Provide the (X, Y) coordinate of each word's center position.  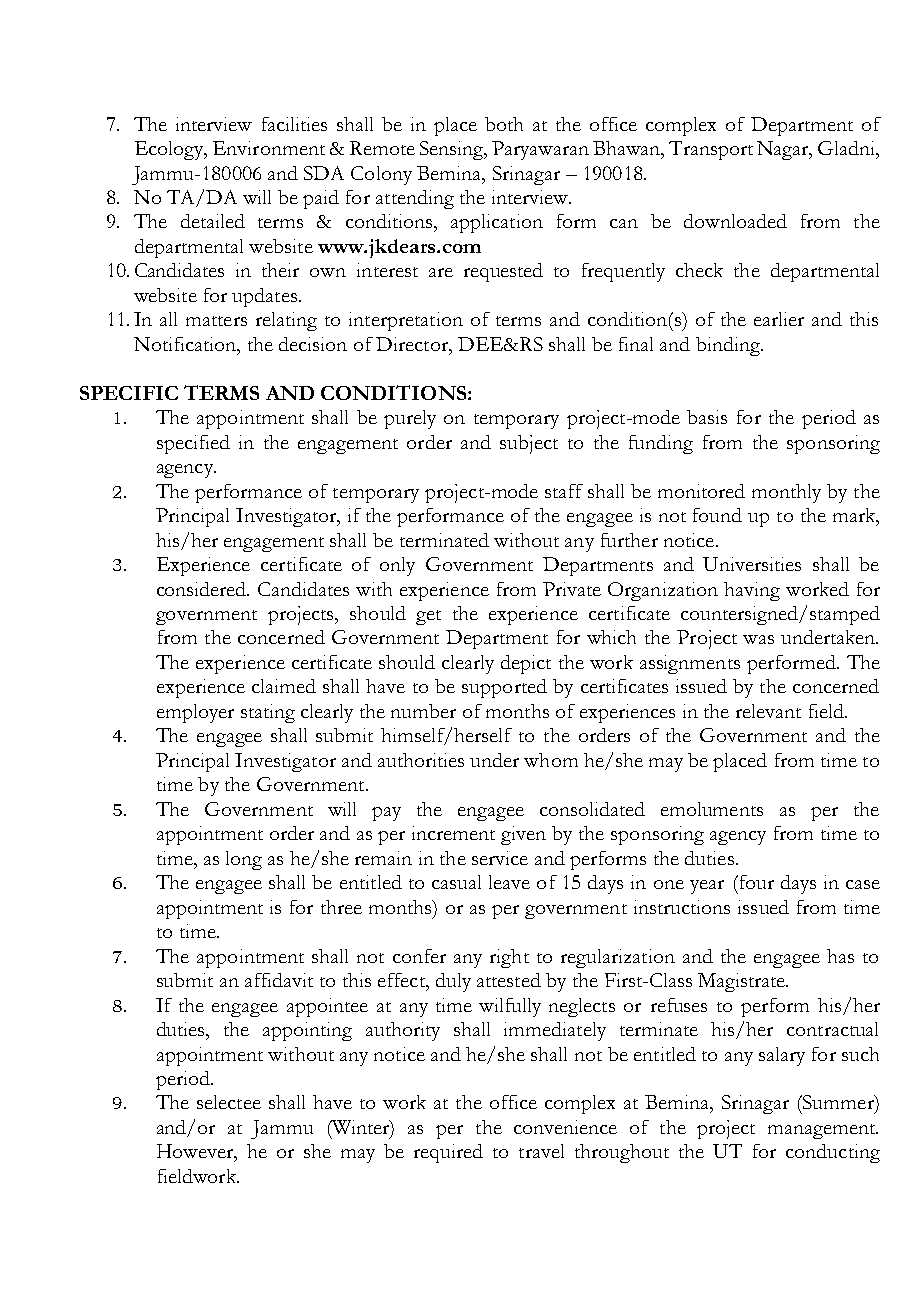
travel (541, 1151)
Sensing (453, 150)
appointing (307, 1031)
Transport (711, 150)
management (823, 1131)
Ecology (170, 150)
